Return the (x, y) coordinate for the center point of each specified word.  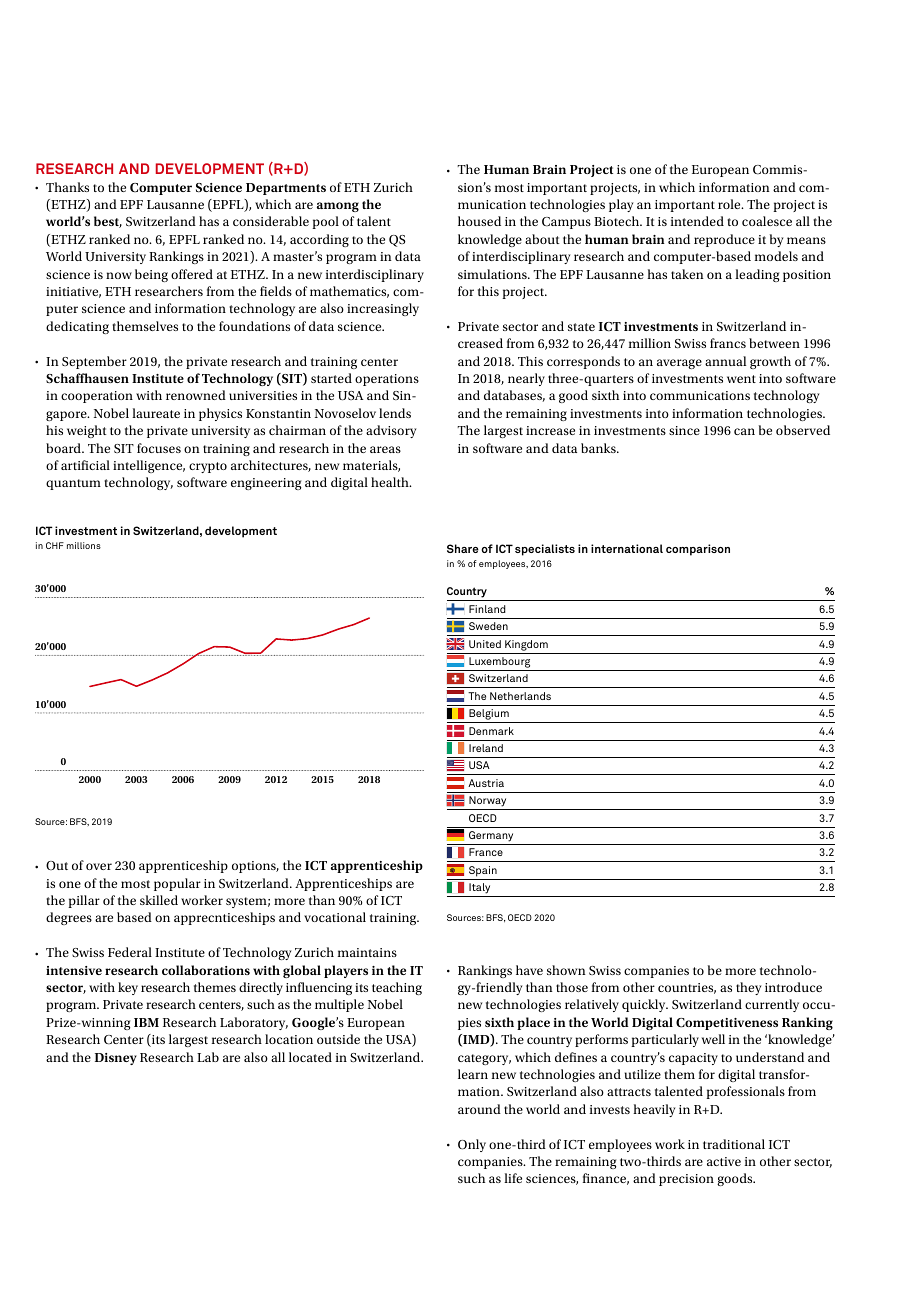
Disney (116, 1059)
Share (463, 548)
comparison (698, 550)
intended (697, 221)
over (99, 866)
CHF (55, 545)
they (748, 988)
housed (479, 221)
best (108, 222)
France (486, 852)
